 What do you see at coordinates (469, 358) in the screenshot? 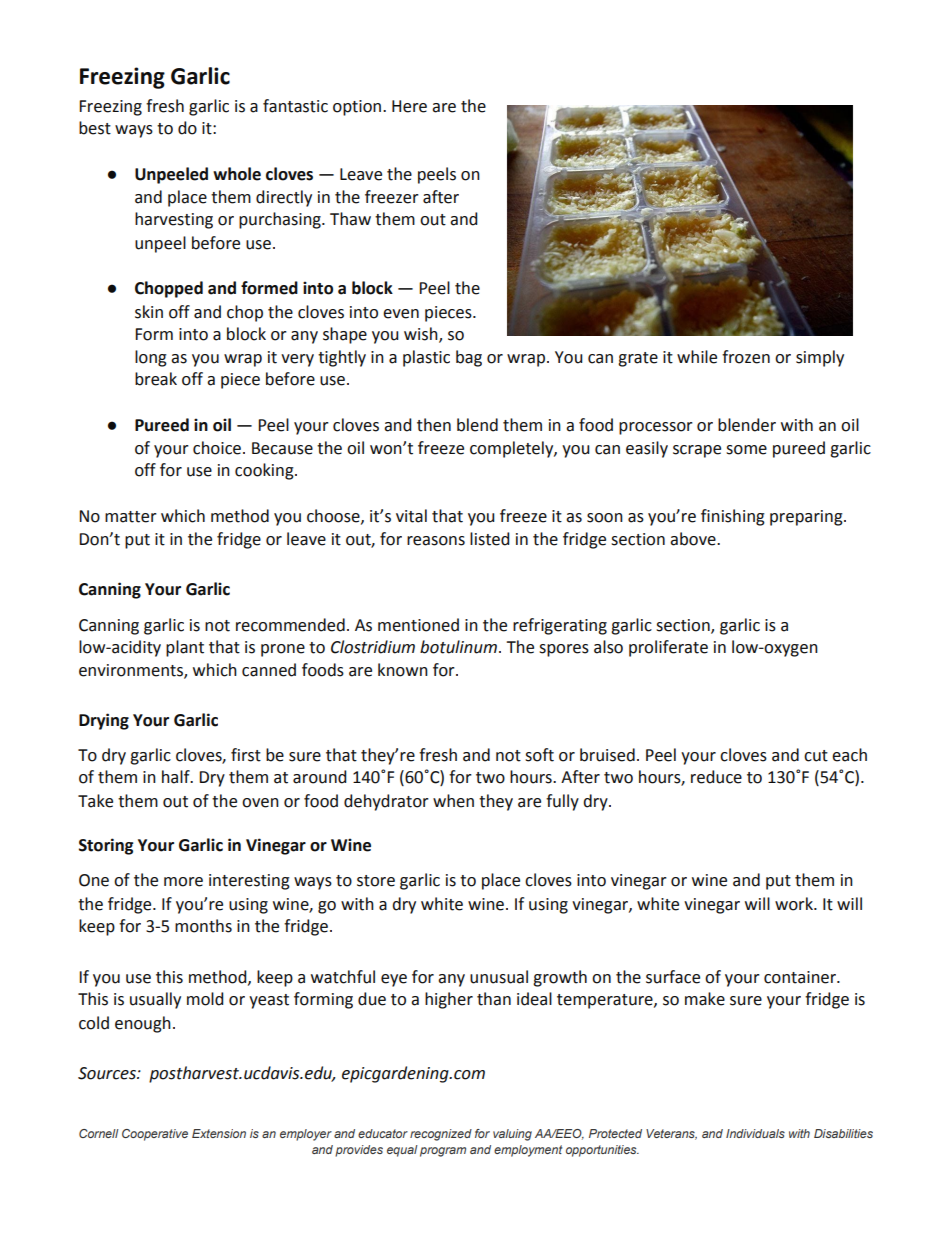
I see `bag` at bounding box center [469, 358].
